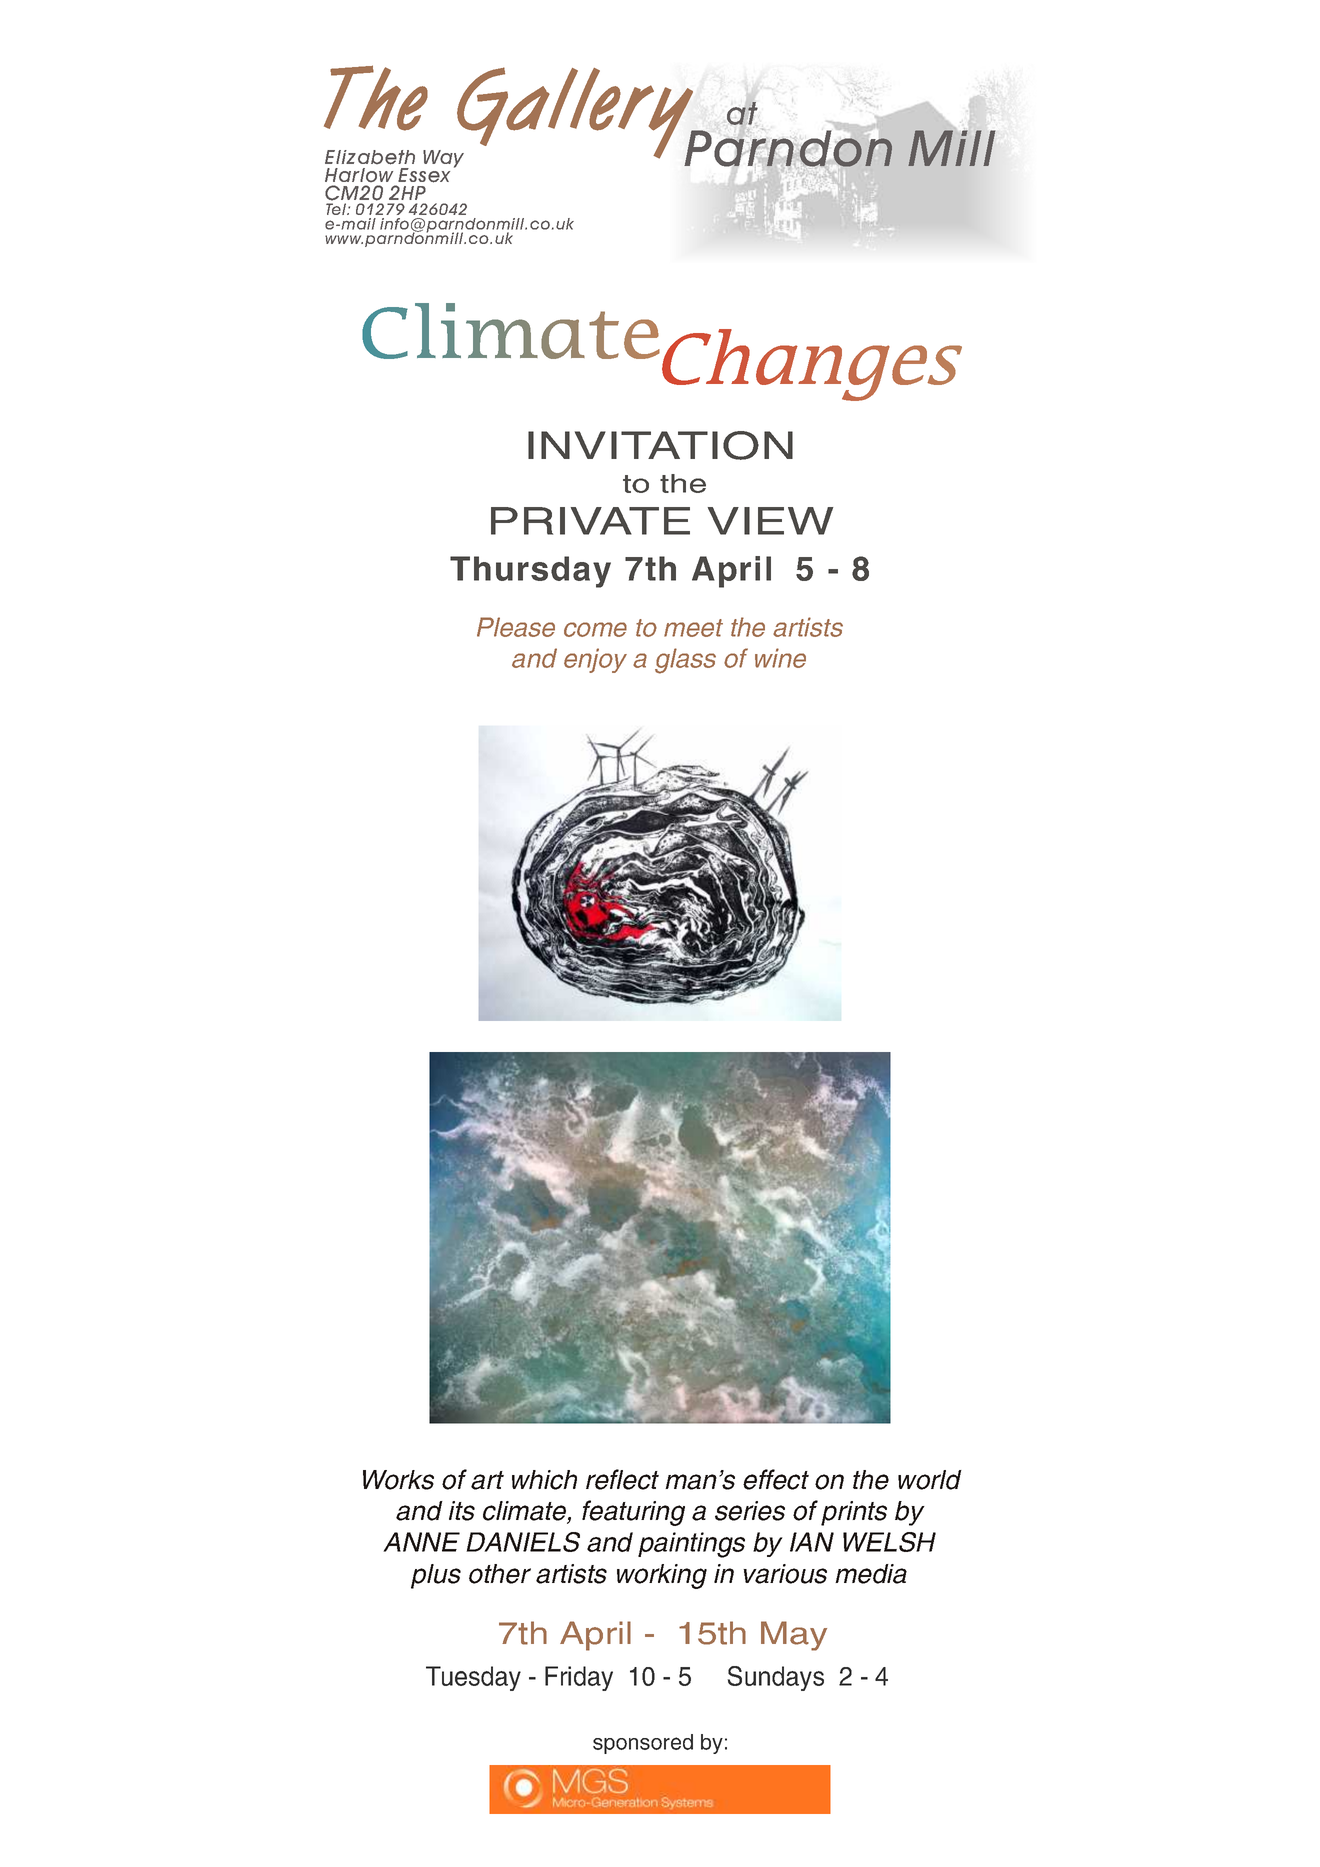 This document has width=1320, height=1867. Describe the element at coordinates (770, 521) in the document. I see `VIEW` at that location.
